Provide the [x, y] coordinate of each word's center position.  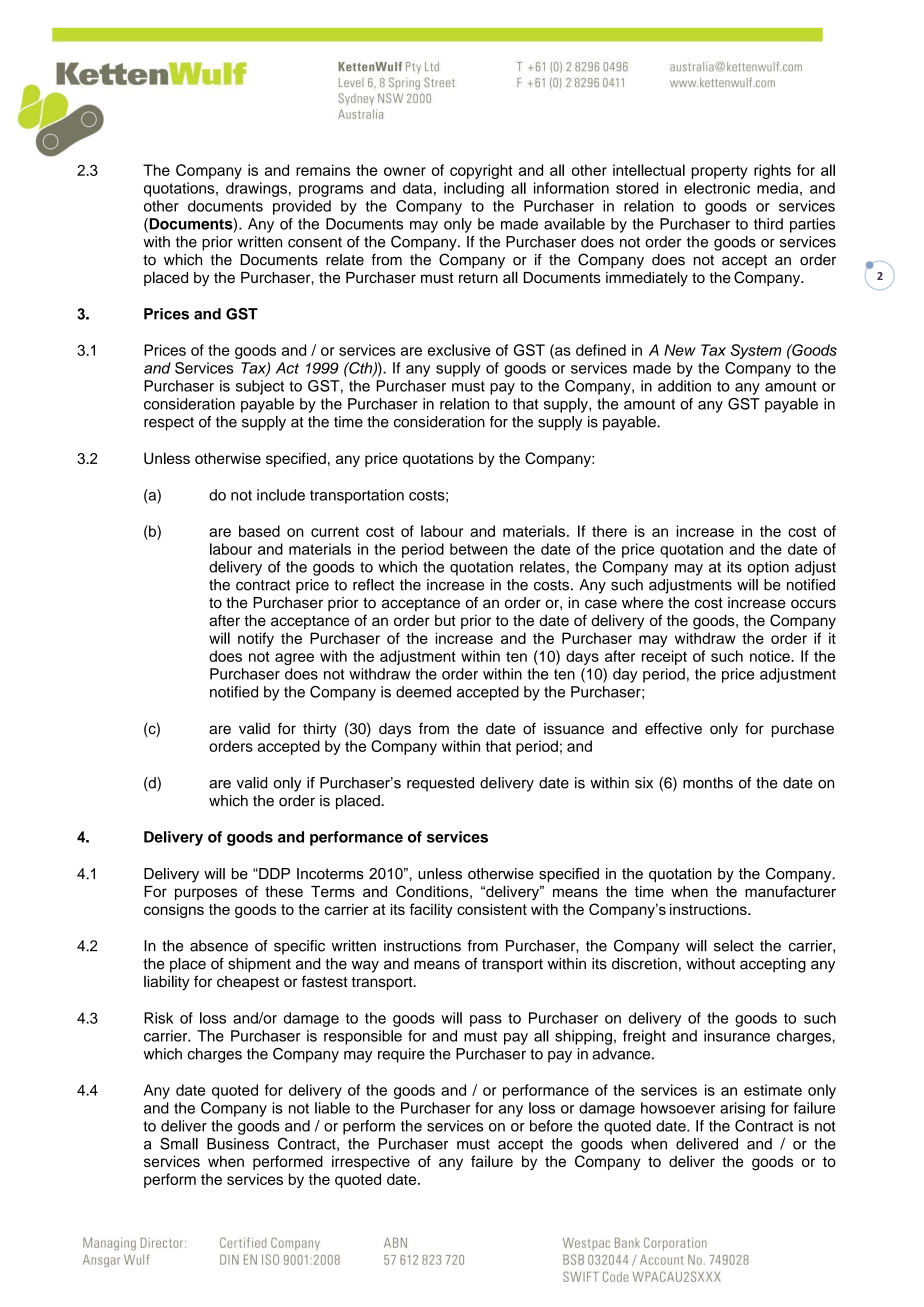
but [445, 620]
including [474, 189]
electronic [717, 188]
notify [256, 639]
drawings [256, 189]
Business [238, 1144]
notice [771, 656]
